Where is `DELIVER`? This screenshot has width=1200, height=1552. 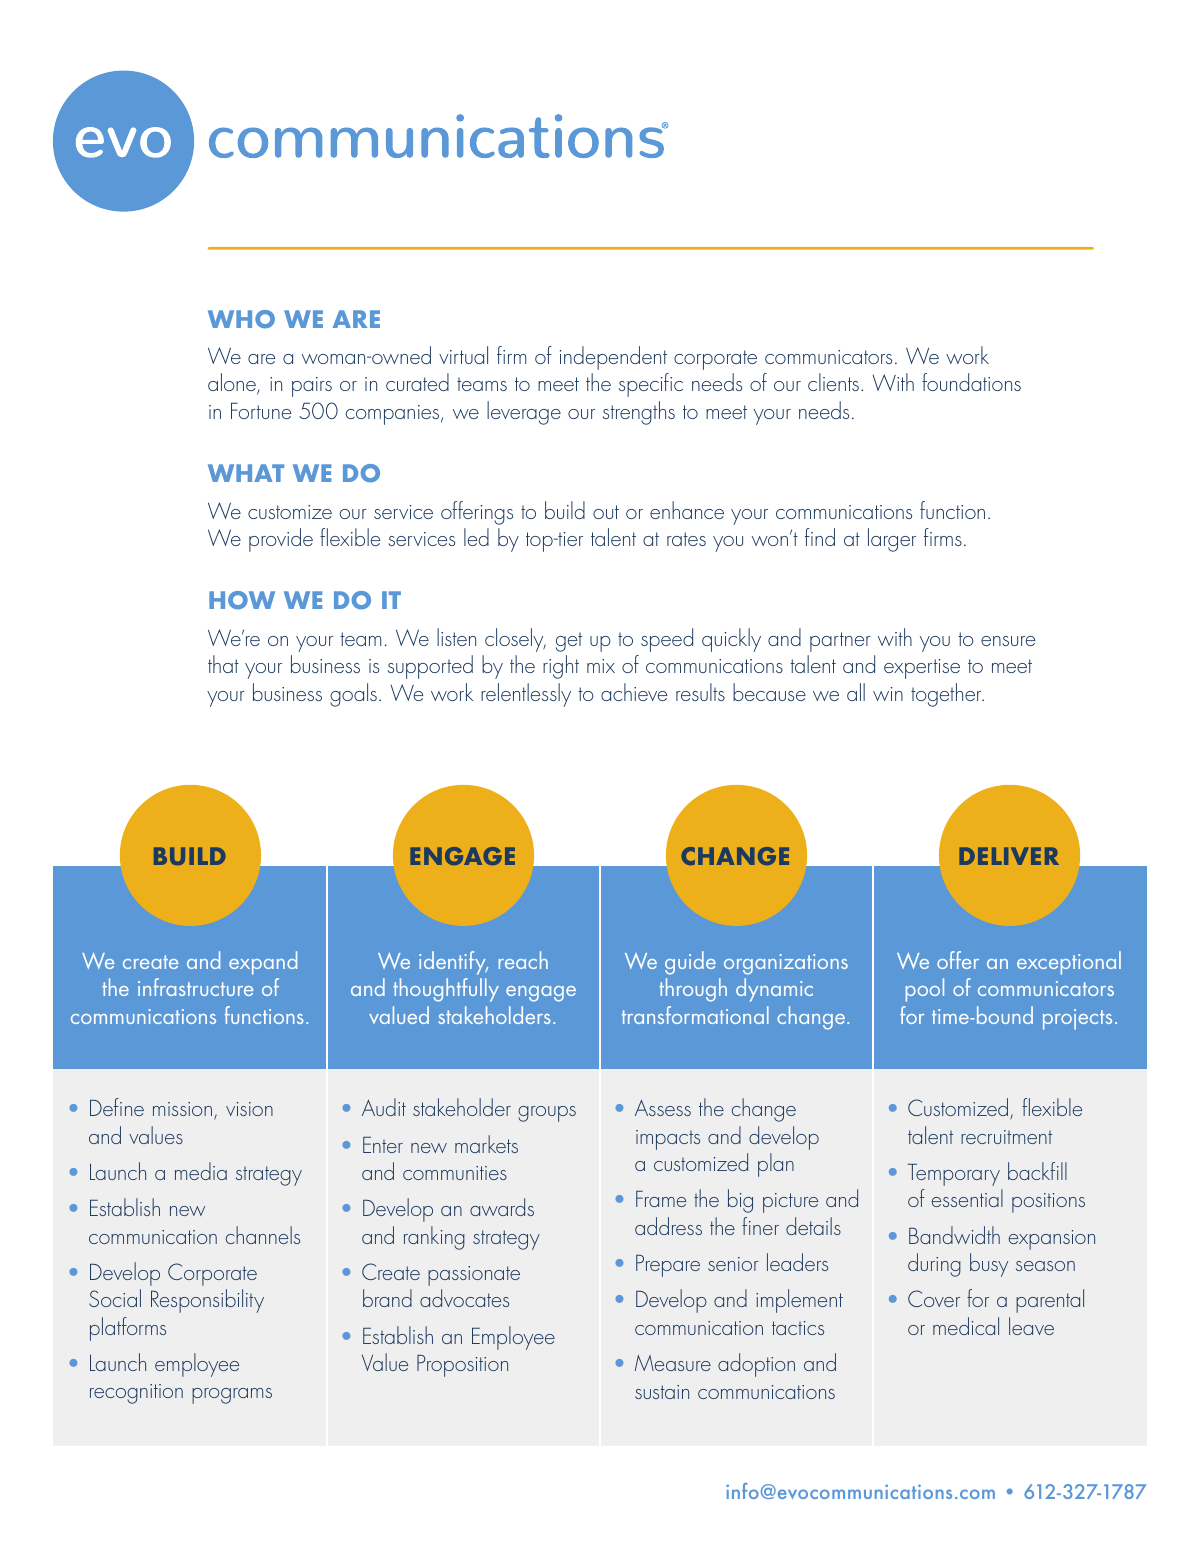
DELIVER is located at coordinates (1009, 856).
